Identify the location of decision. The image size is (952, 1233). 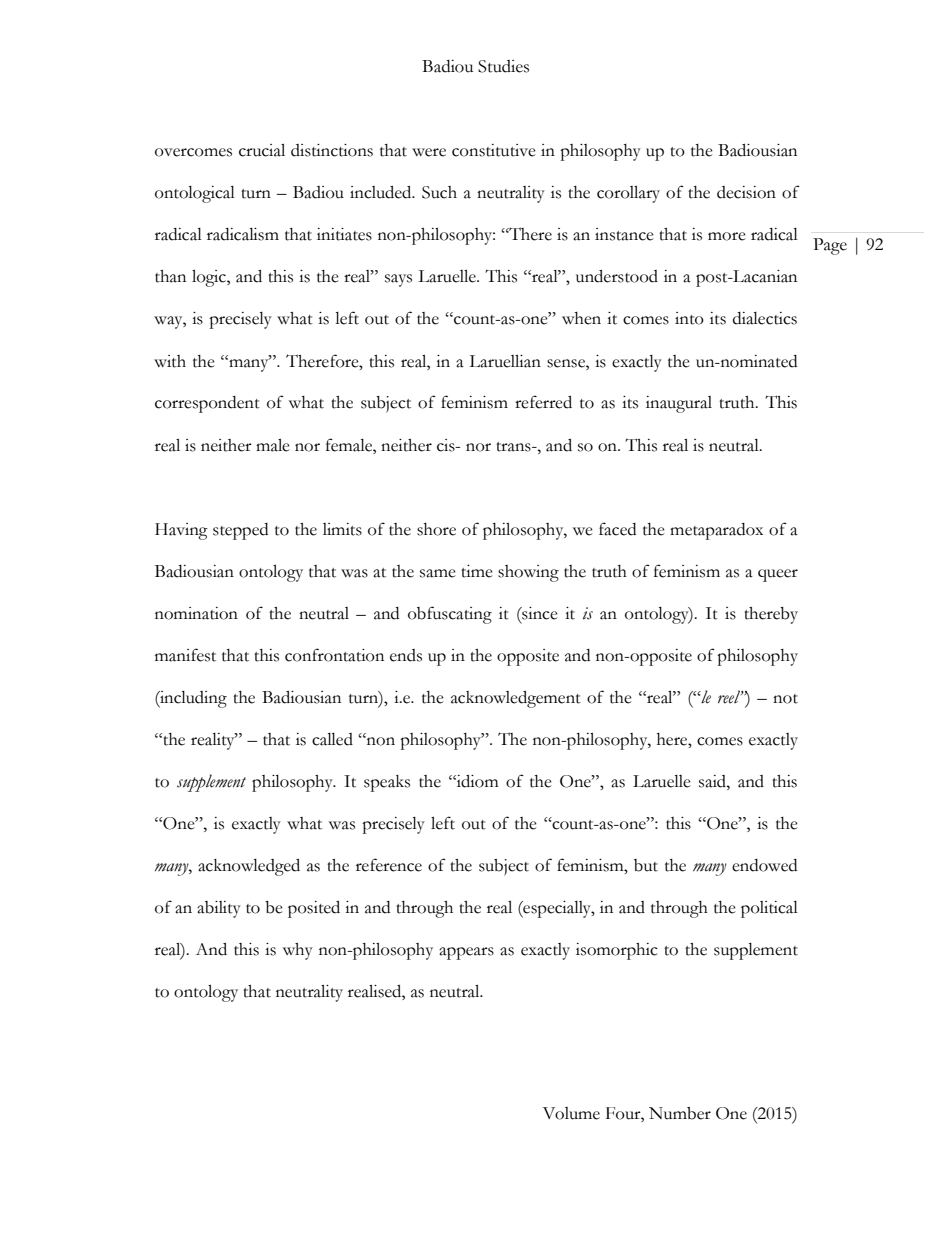
(746, 192).
